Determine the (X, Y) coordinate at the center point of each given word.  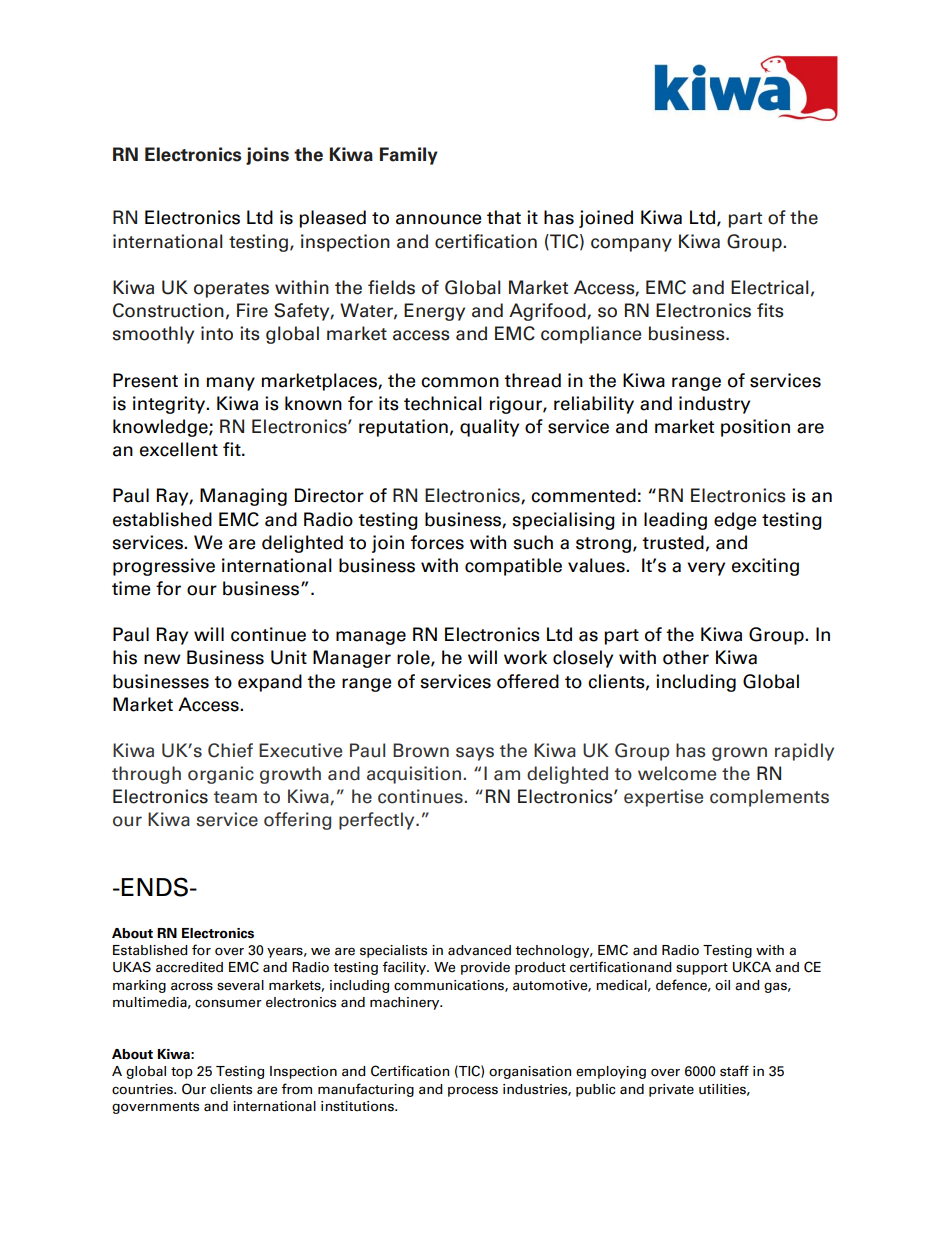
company (631, 245)
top (182, 1073)
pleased (332, 219)
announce (439, 219)
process (473, 1091)
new (162, 659)
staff (734, 1071)
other (686, 657)
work (525, 657)
